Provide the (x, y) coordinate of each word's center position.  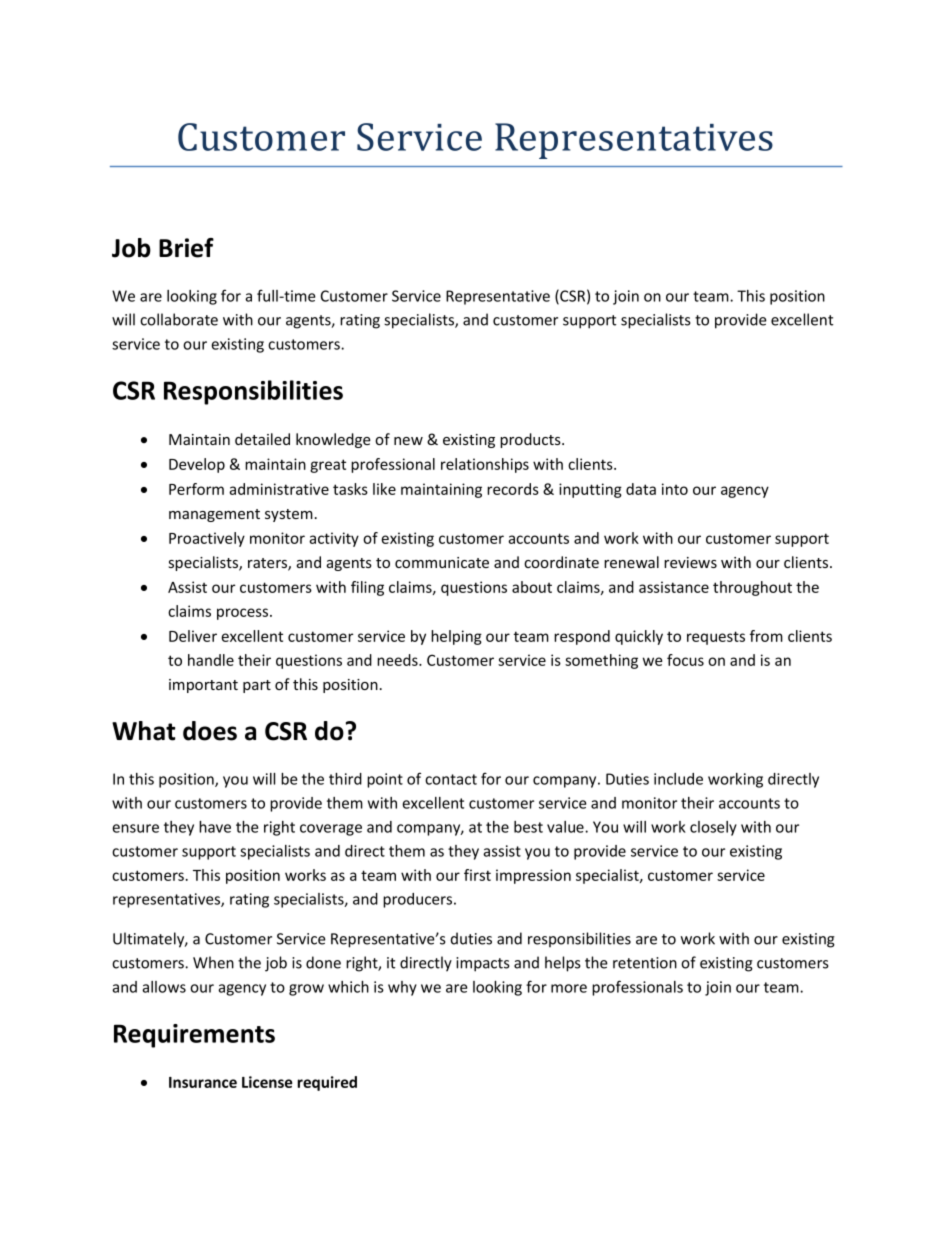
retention (645, 963)
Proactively (207, 539)
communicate (442, 562)
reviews (690, 562)
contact (451, 779)
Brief (186, 248)
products (531, 440)
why (402, 988)
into (675, 489)
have (215, 827)
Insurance (203, 1082)
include (678, 779)
